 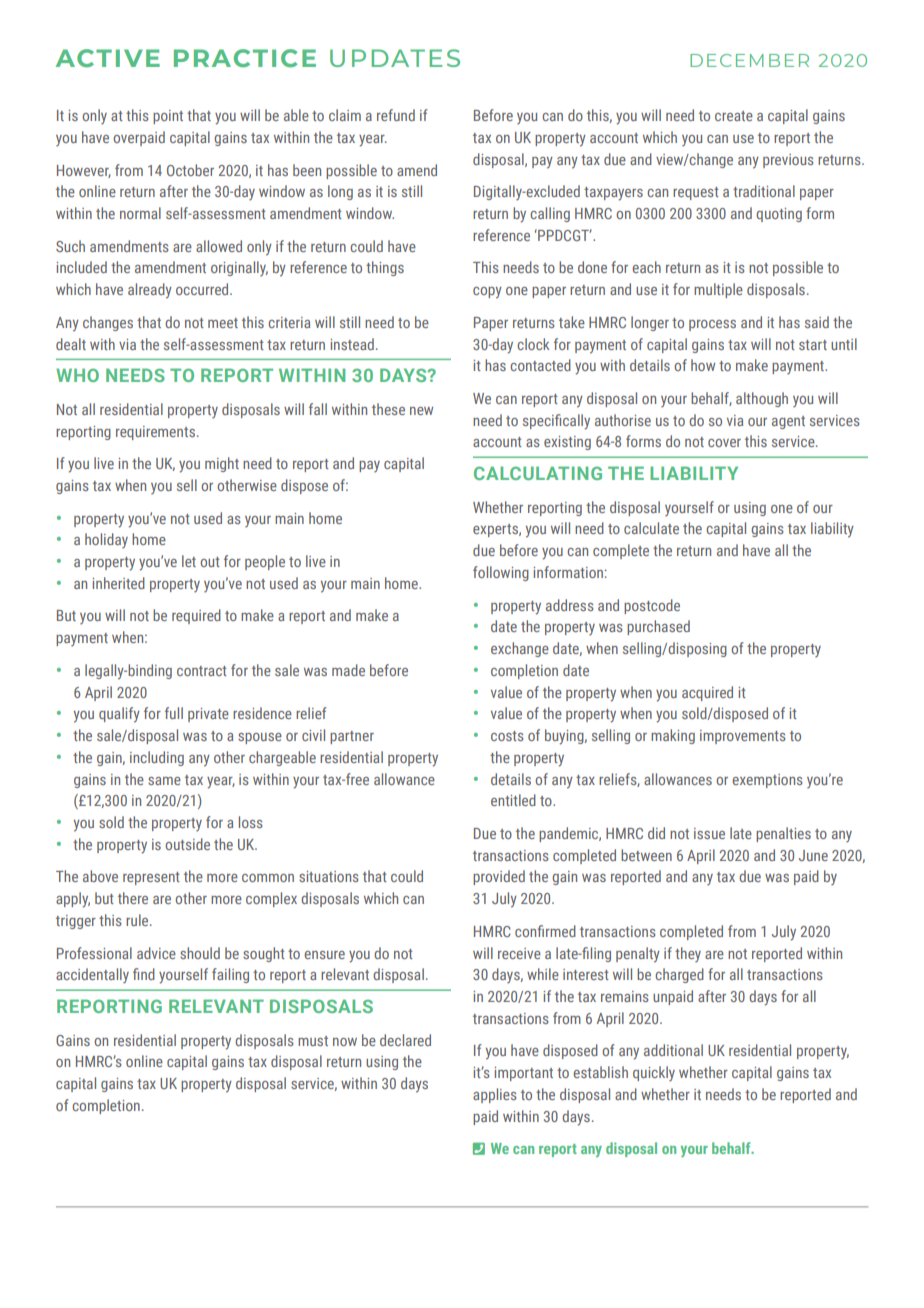 What do you see at coordinates (157, 758) in the screenshot?
I see `including` at bounding box center [157, 758].
